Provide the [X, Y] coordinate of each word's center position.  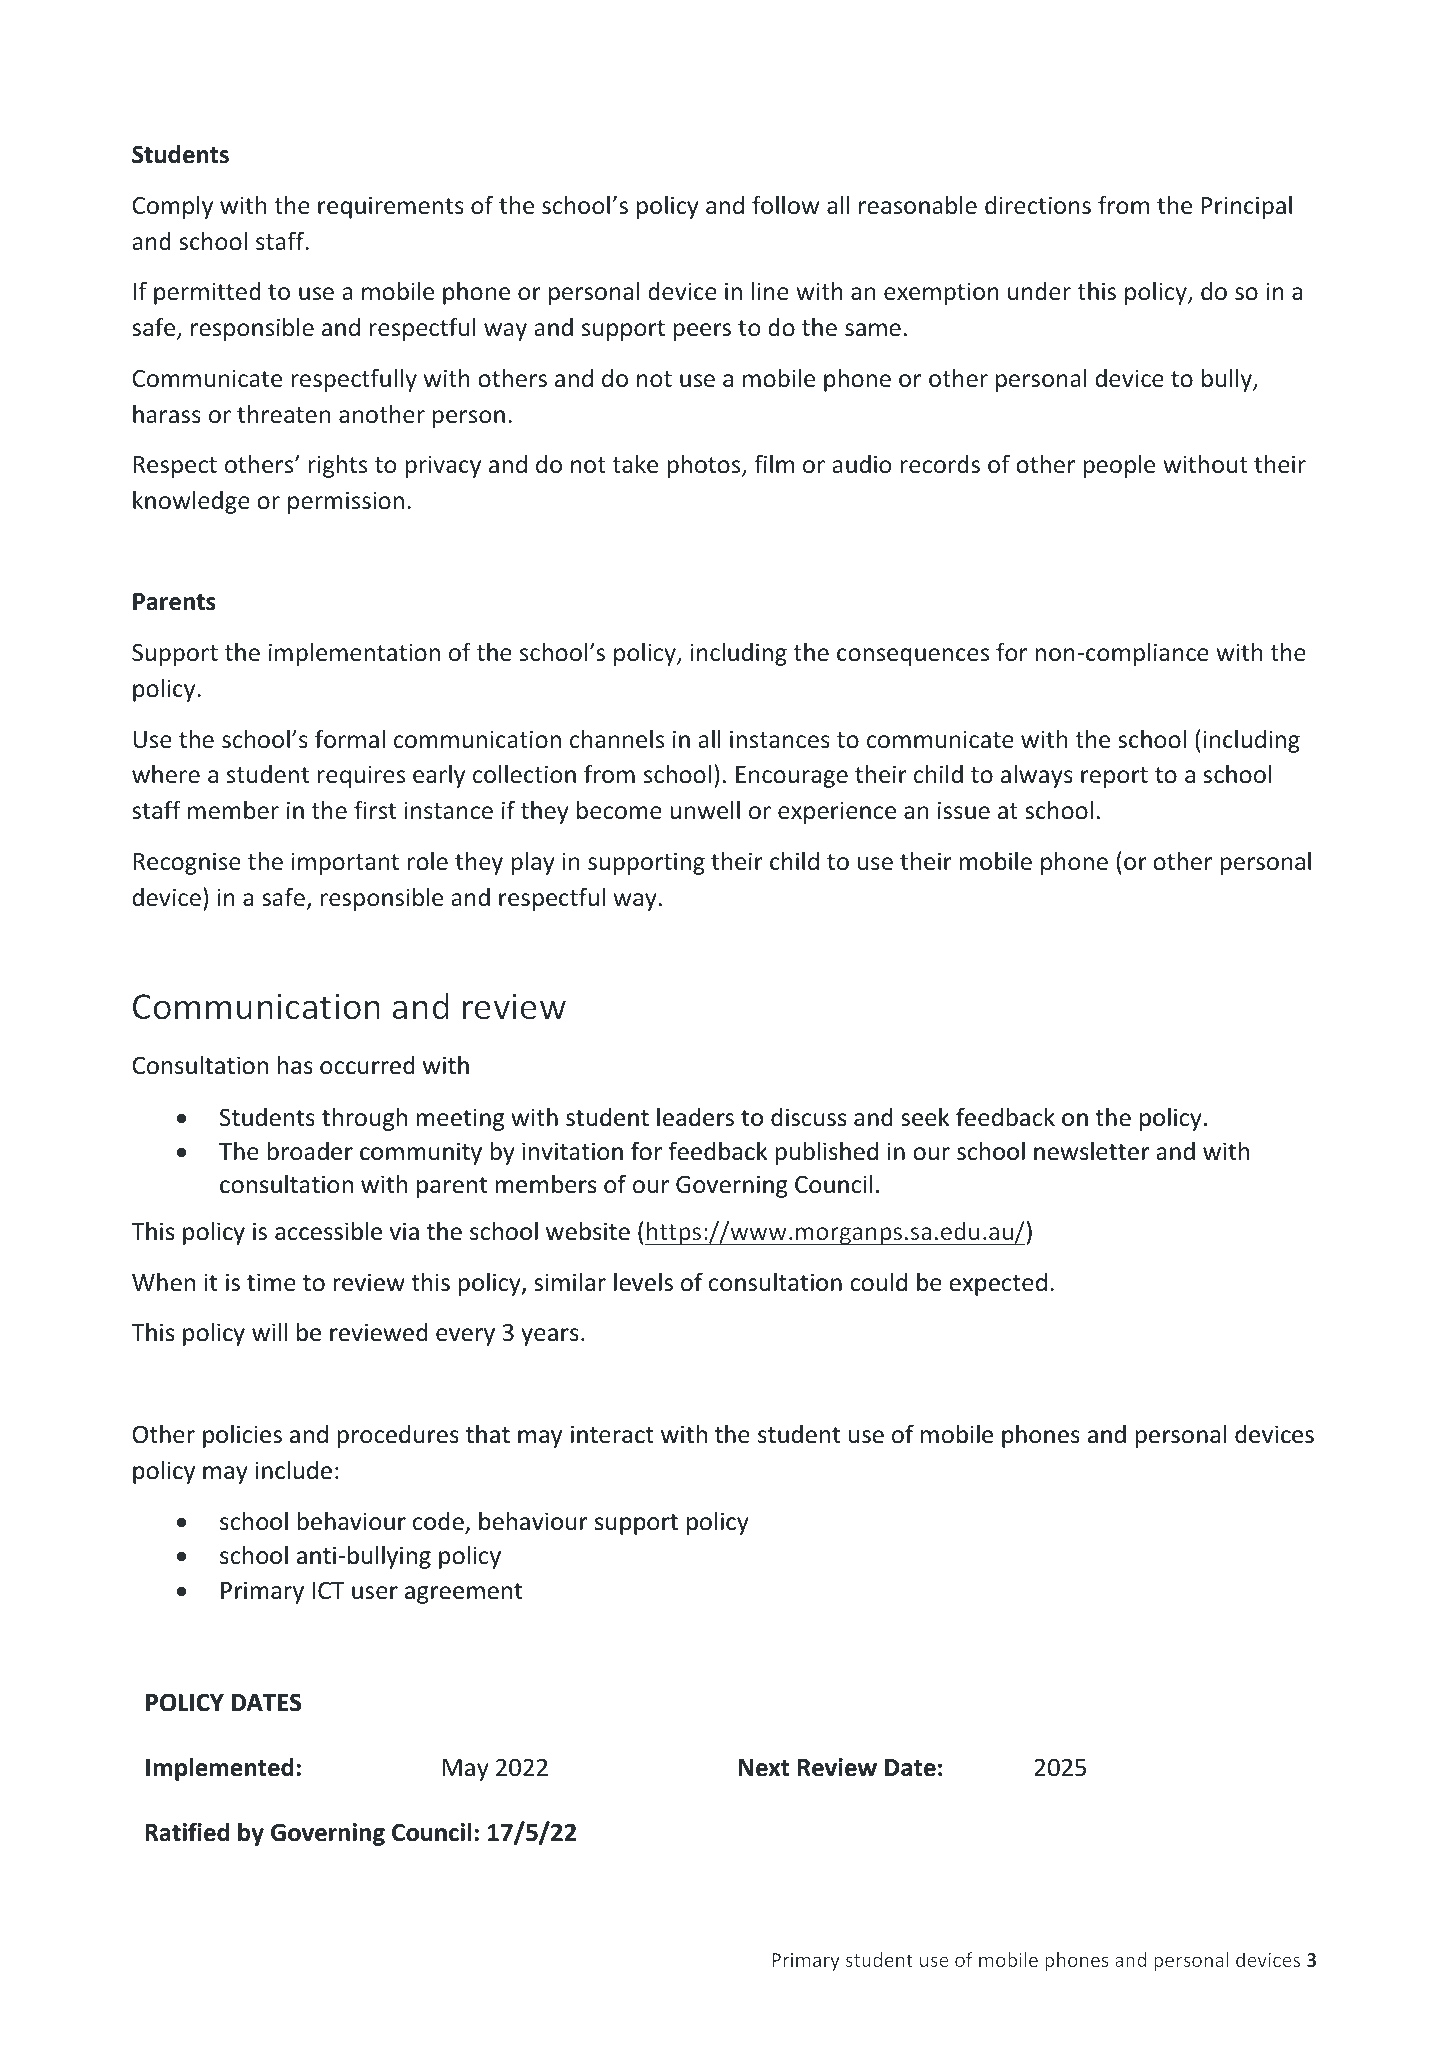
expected [998, 1284]
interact [612, 1434]
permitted [207, 293]
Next [764, 1768]
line [770, 291]
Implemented [220, 1769]
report [1114, 777]
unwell [705, 809]
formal [350, 738]
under [1039, 291]
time [271, 1282]
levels [643, 1282]
